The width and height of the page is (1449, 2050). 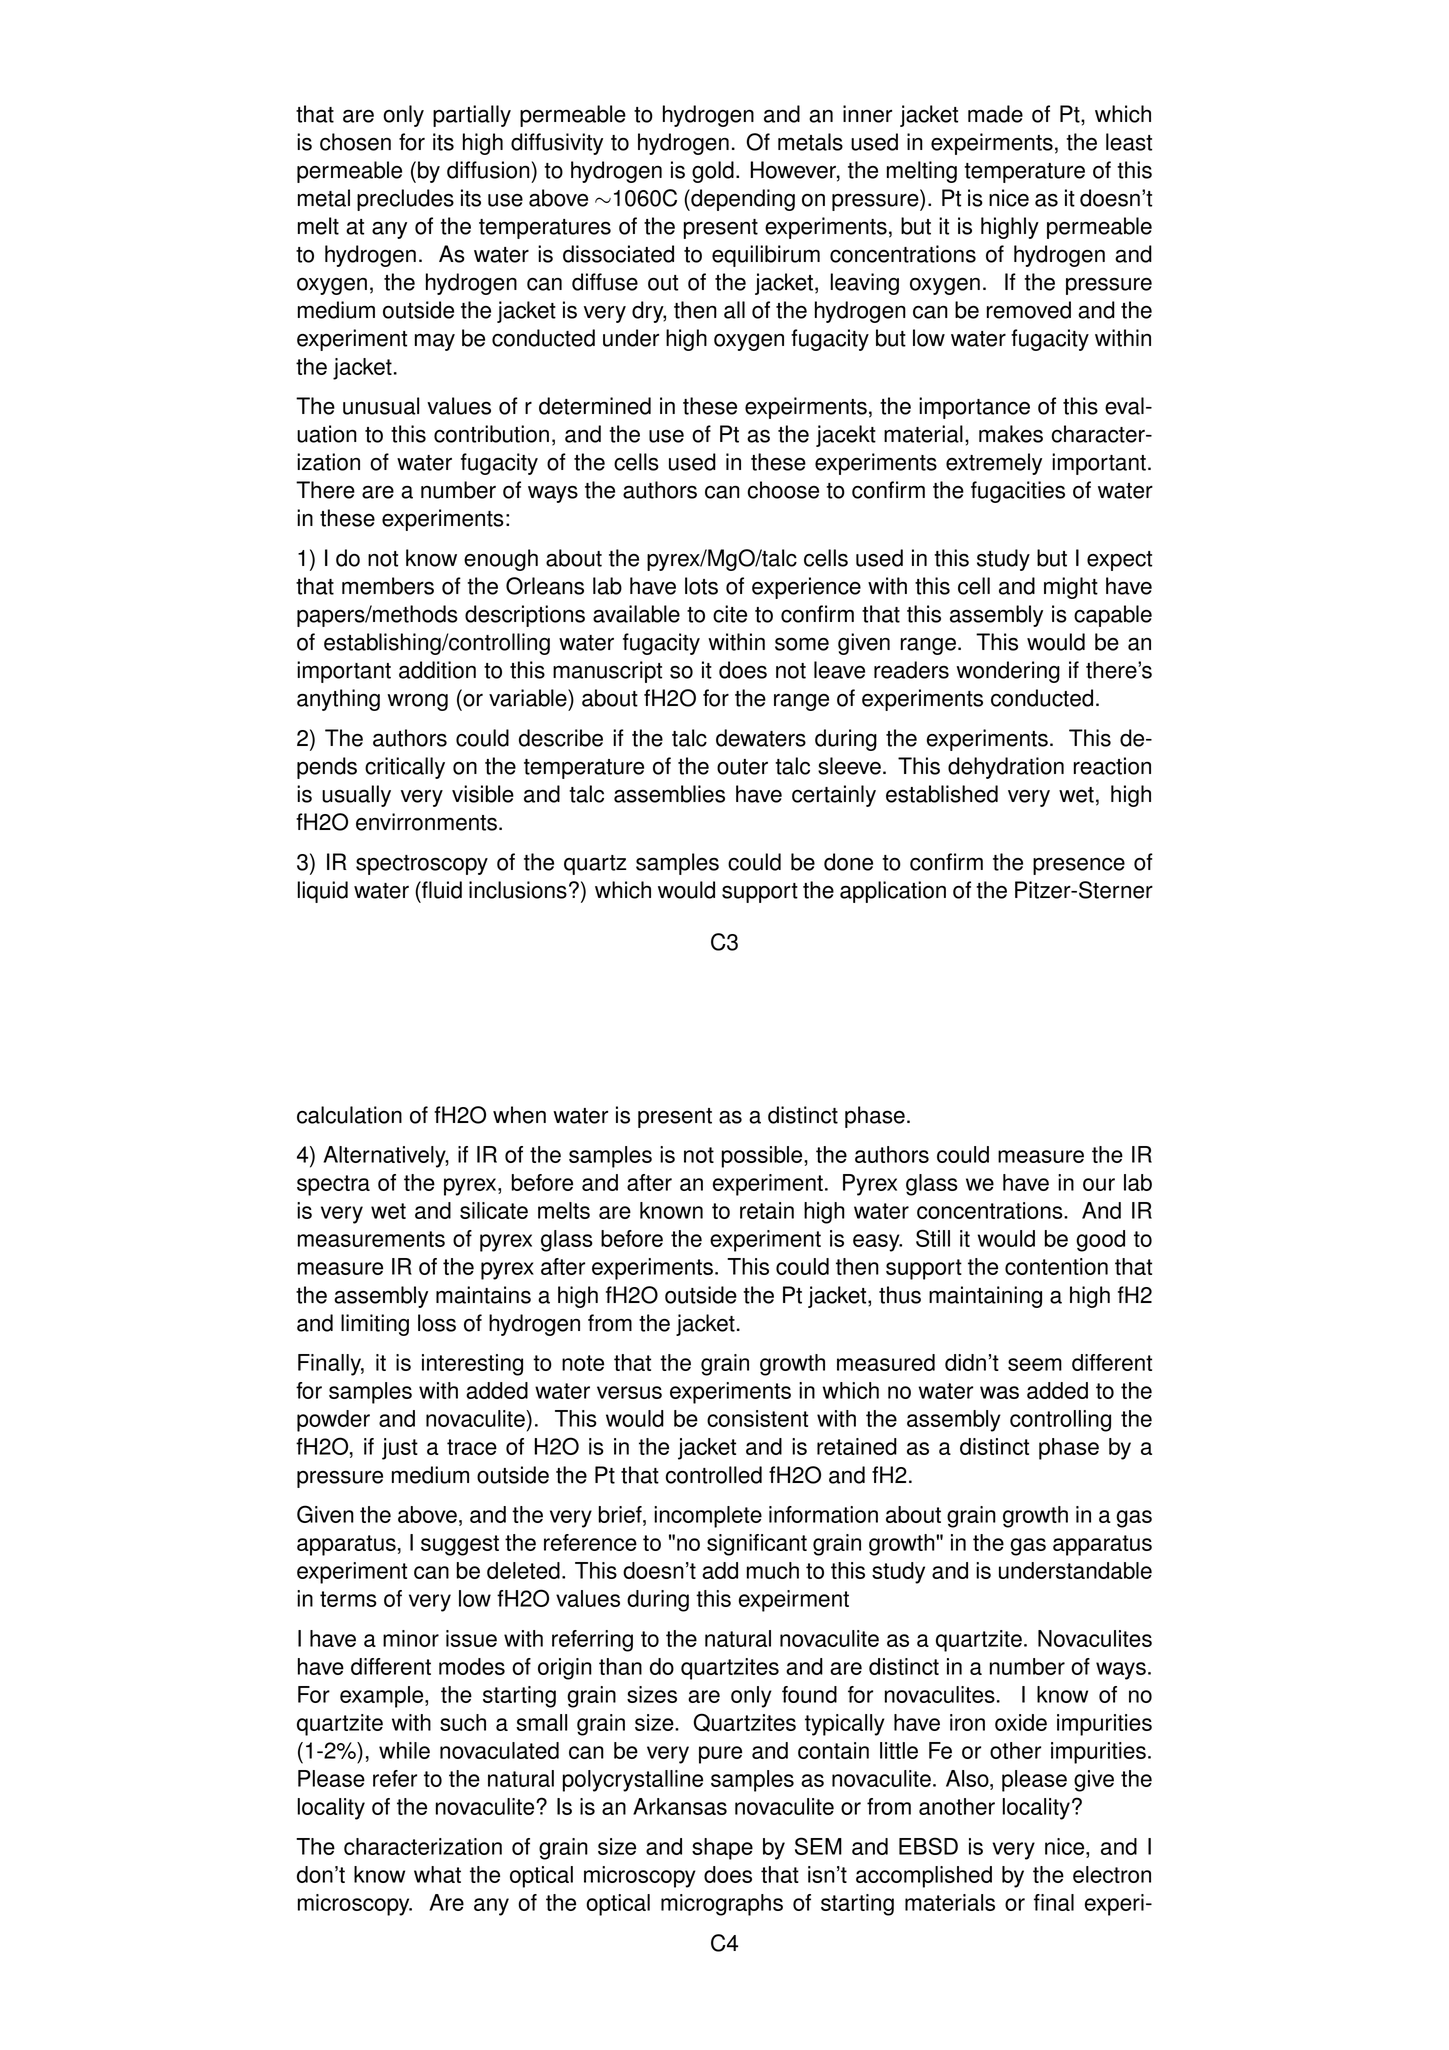 I want to click on made, so click(x=995, y=114).
